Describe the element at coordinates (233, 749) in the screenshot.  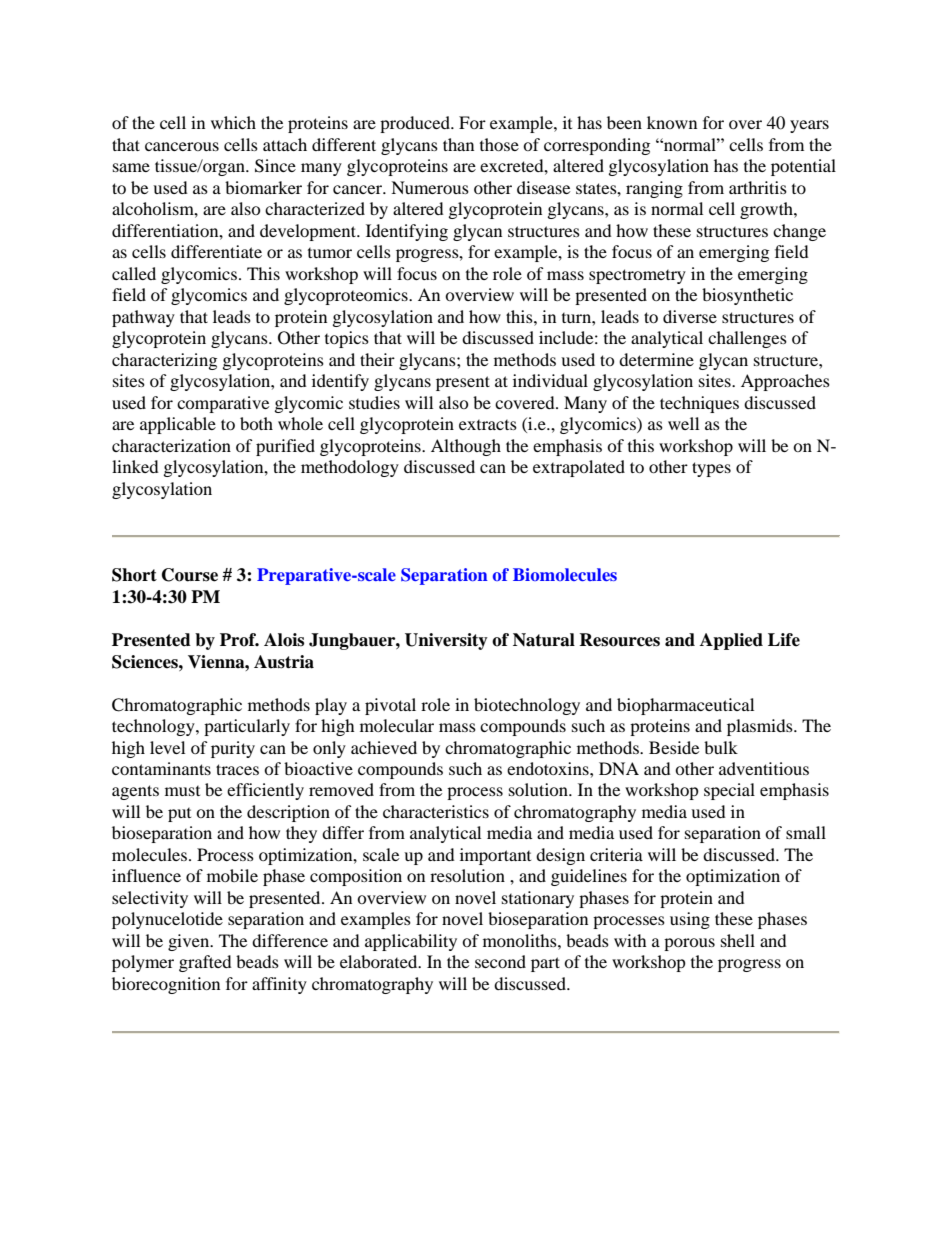
I see `purity` at that location.
